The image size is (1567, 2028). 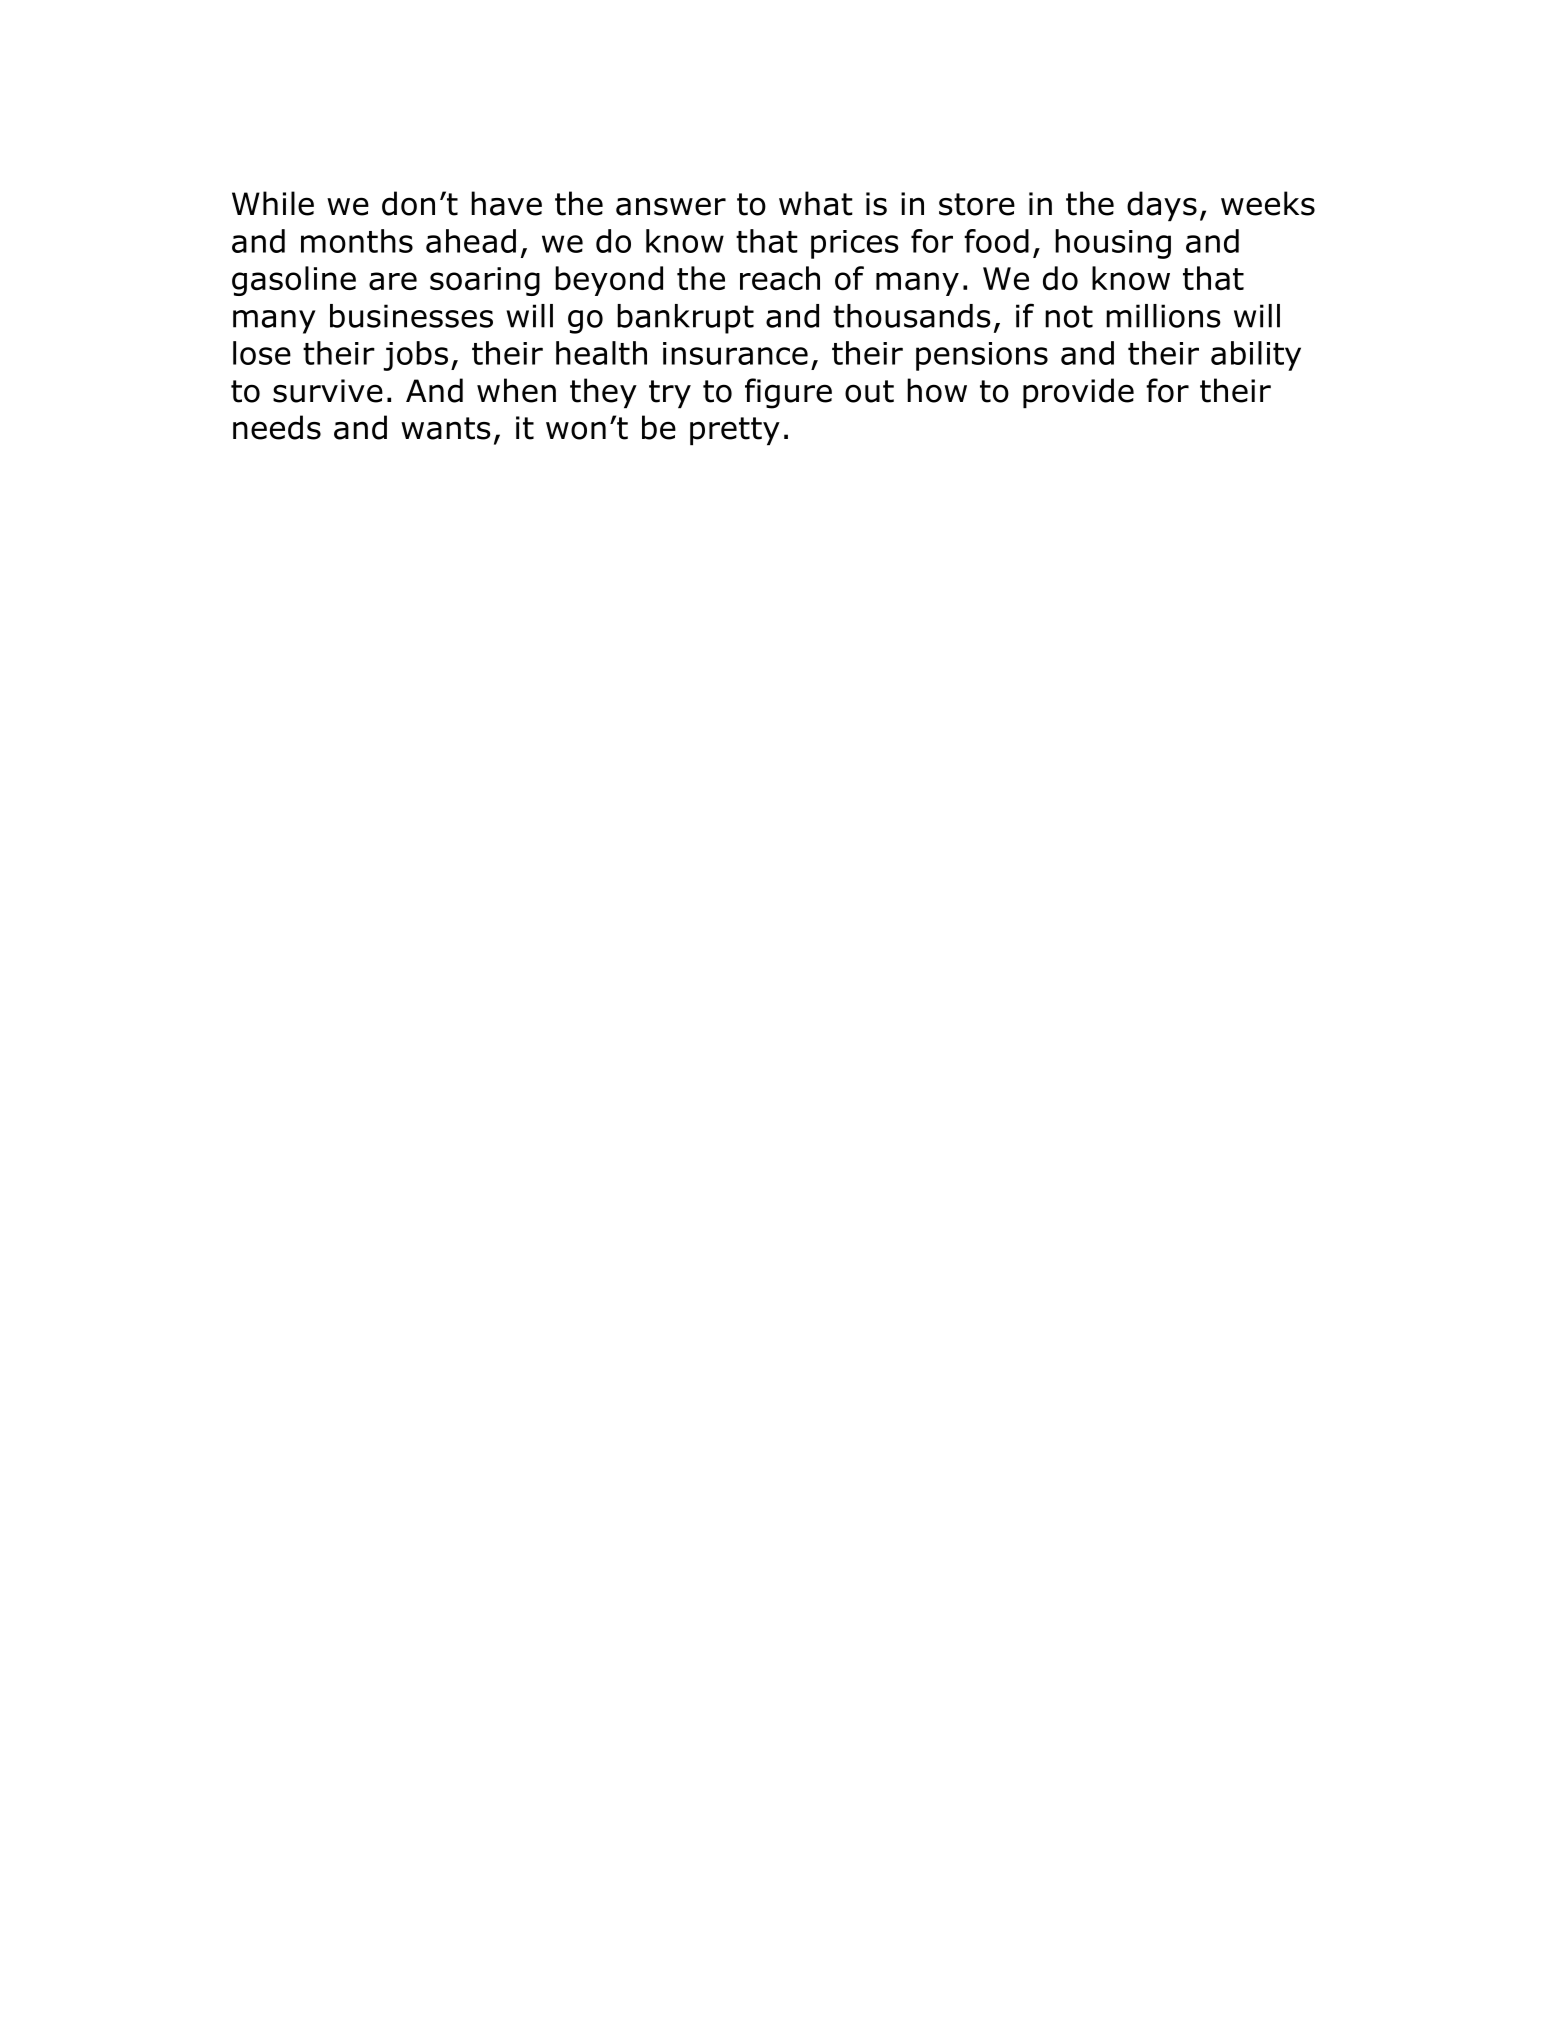 What do you see at coordinates (446, 428) in the image?
I see `wants` at bounding box center [446, 428].
